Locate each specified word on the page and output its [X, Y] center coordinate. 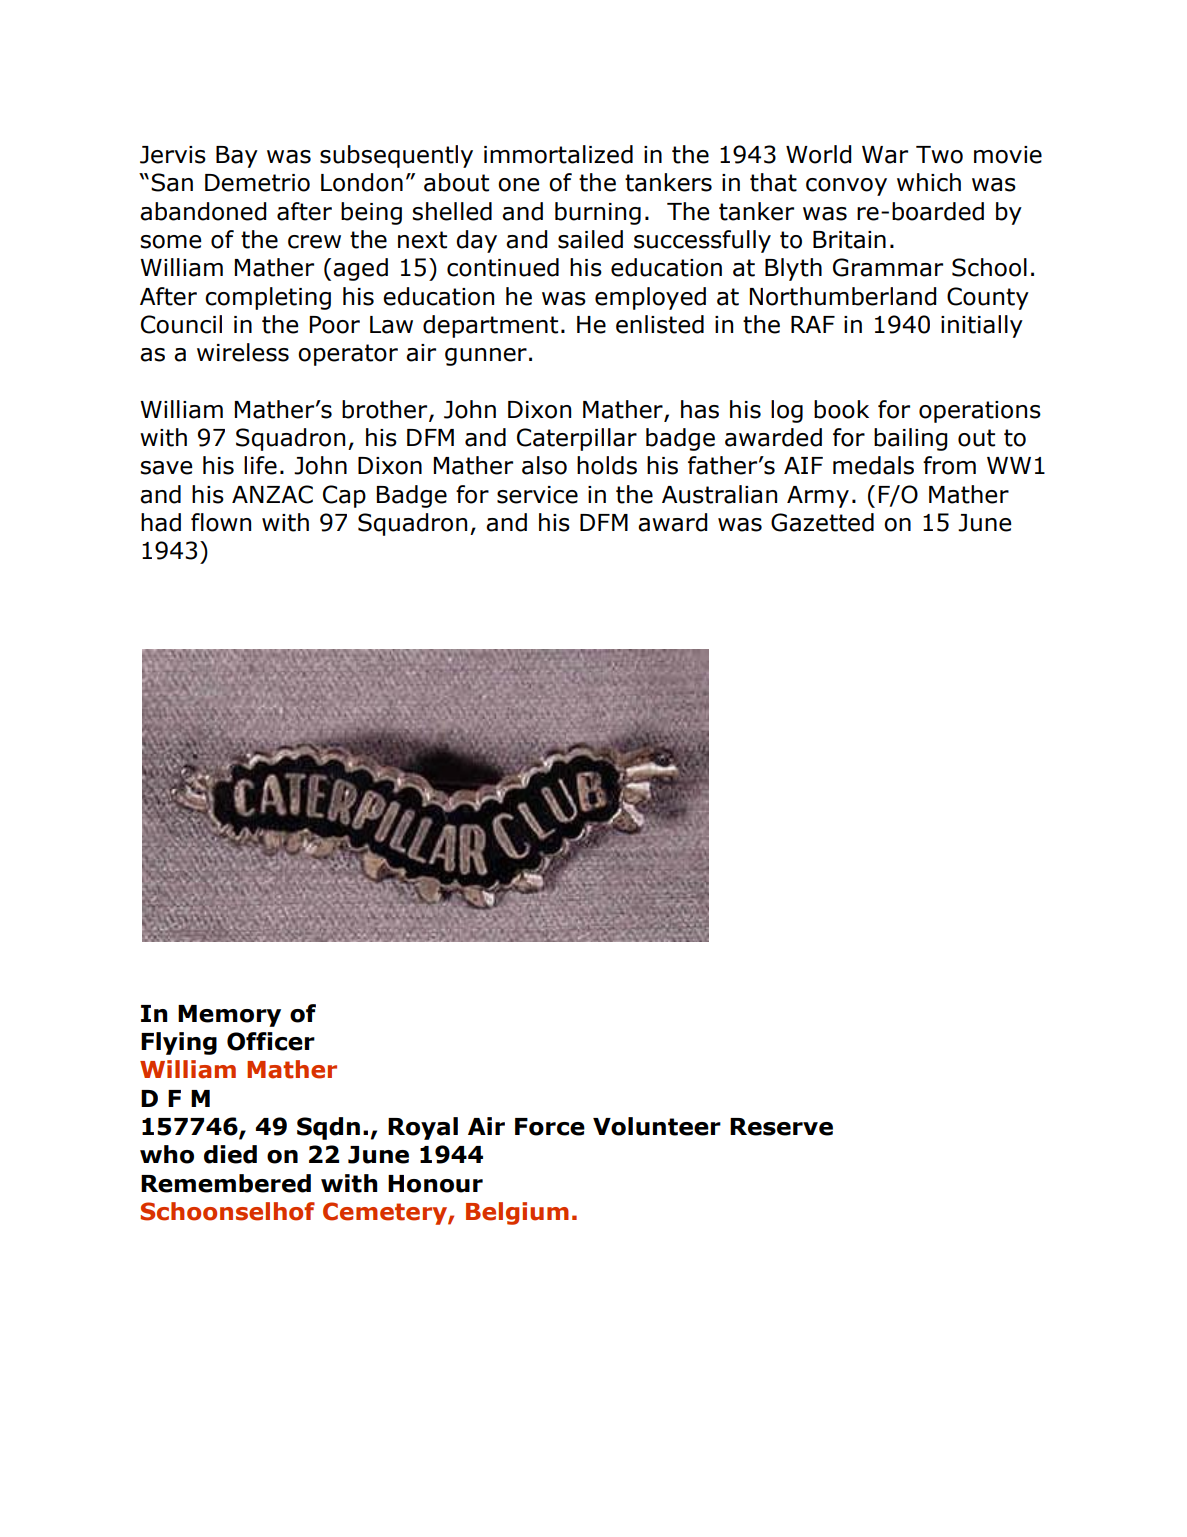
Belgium [517, 1213]
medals [873, 465]
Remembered [226, 1183]
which [929, 182]
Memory [229, 1016]
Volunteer [657, 1126]
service [537, 495]
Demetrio [257, 183]
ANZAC [272, 494]
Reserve [781, 1127]
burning [598, 213]
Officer [271, 1041]
